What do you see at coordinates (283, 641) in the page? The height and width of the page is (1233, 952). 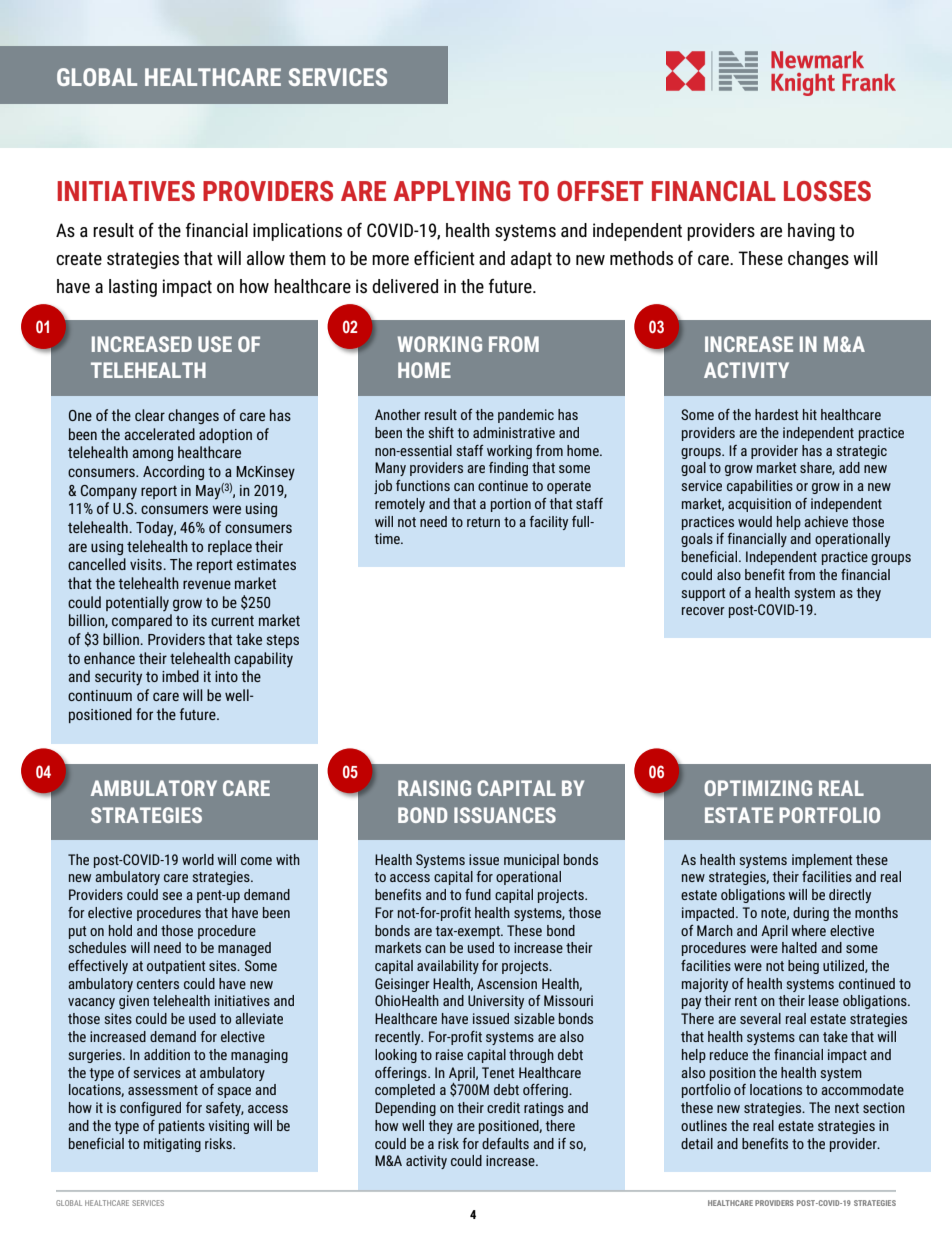 I see `steps` at bounding box center [283, 641].
